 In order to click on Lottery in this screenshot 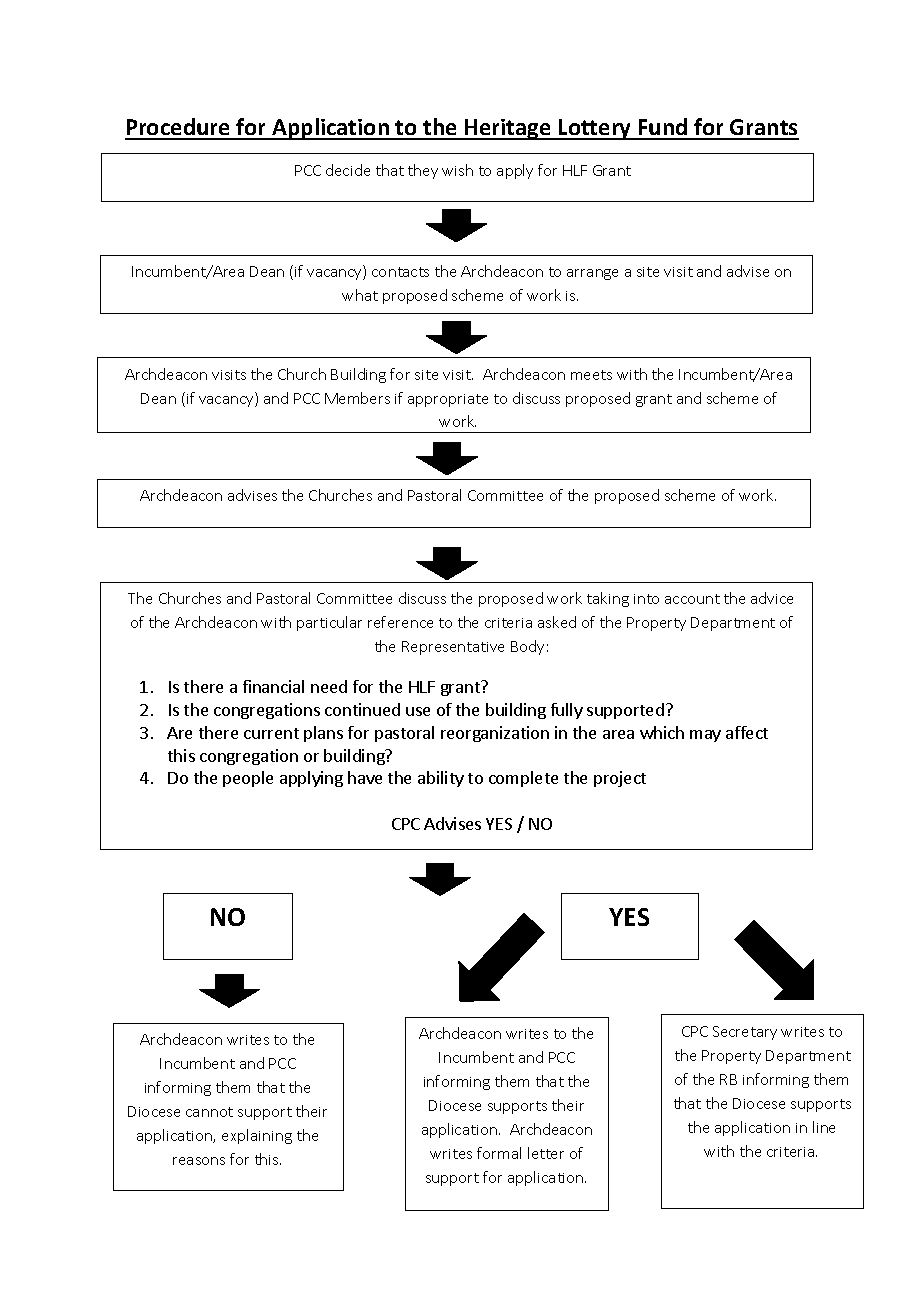, I will do `click(595, 129)`.
